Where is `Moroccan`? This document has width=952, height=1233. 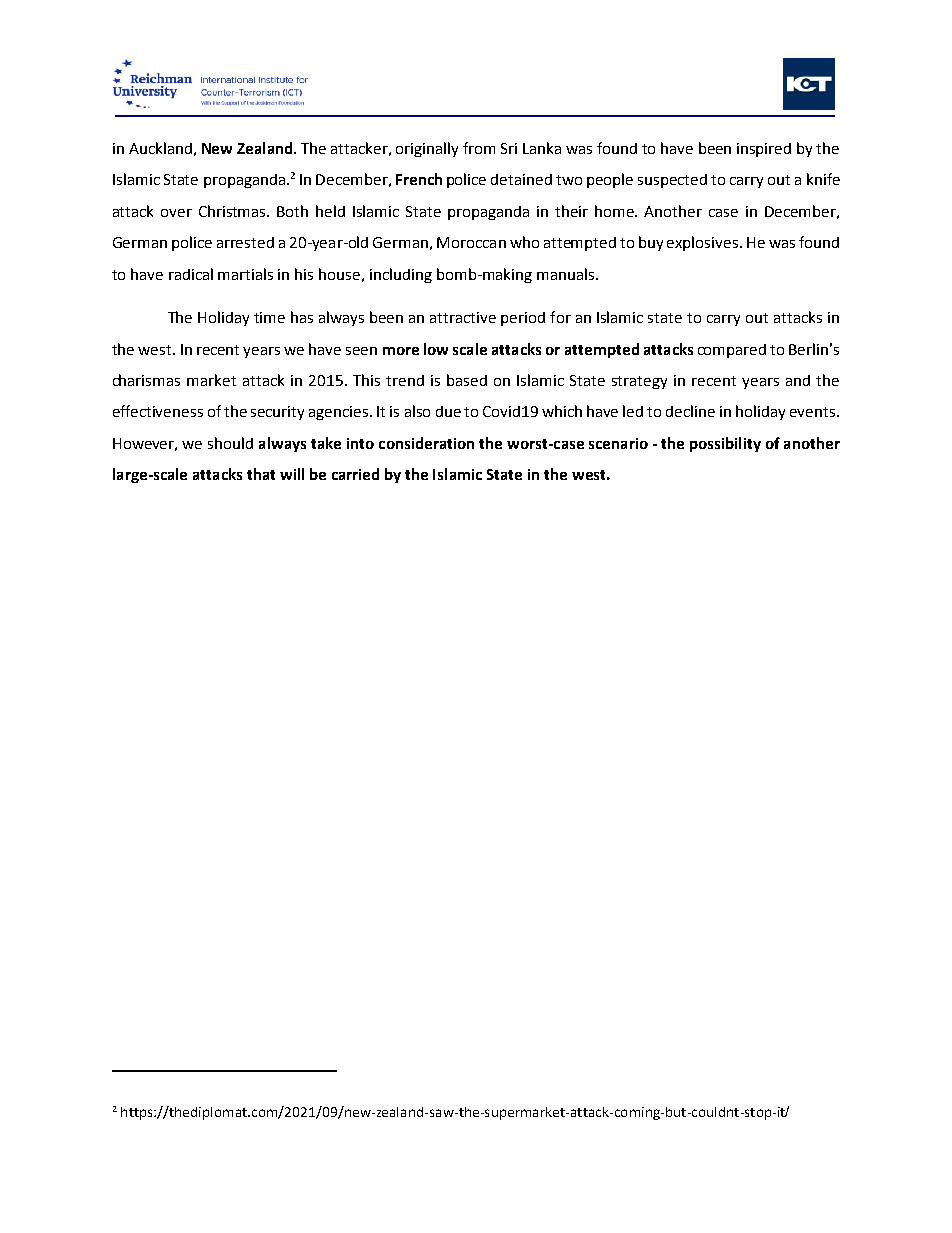 Moroccan is located at coordinates (471, 242).
